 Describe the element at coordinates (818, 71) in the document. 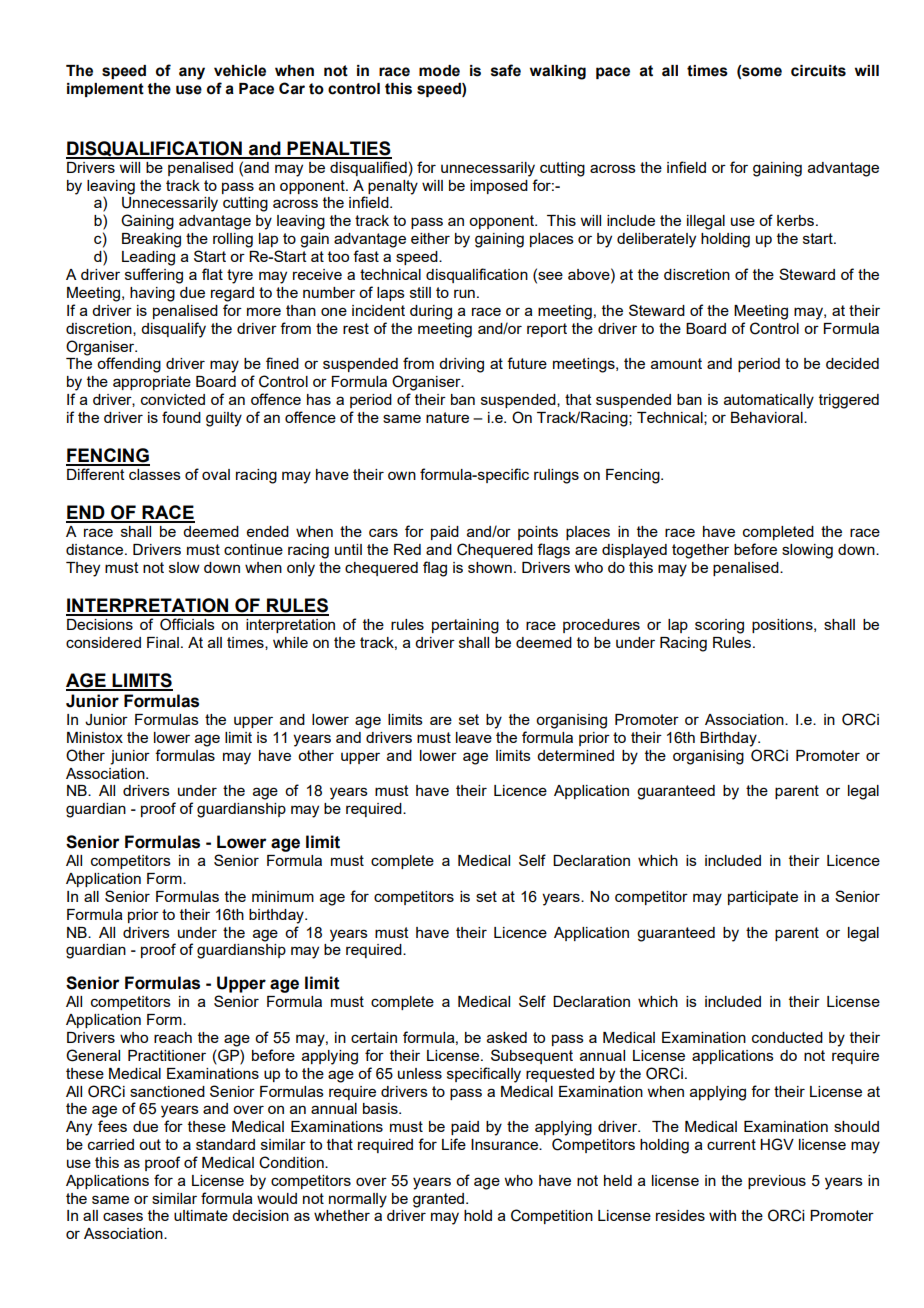

I see `circuits` at that location.
